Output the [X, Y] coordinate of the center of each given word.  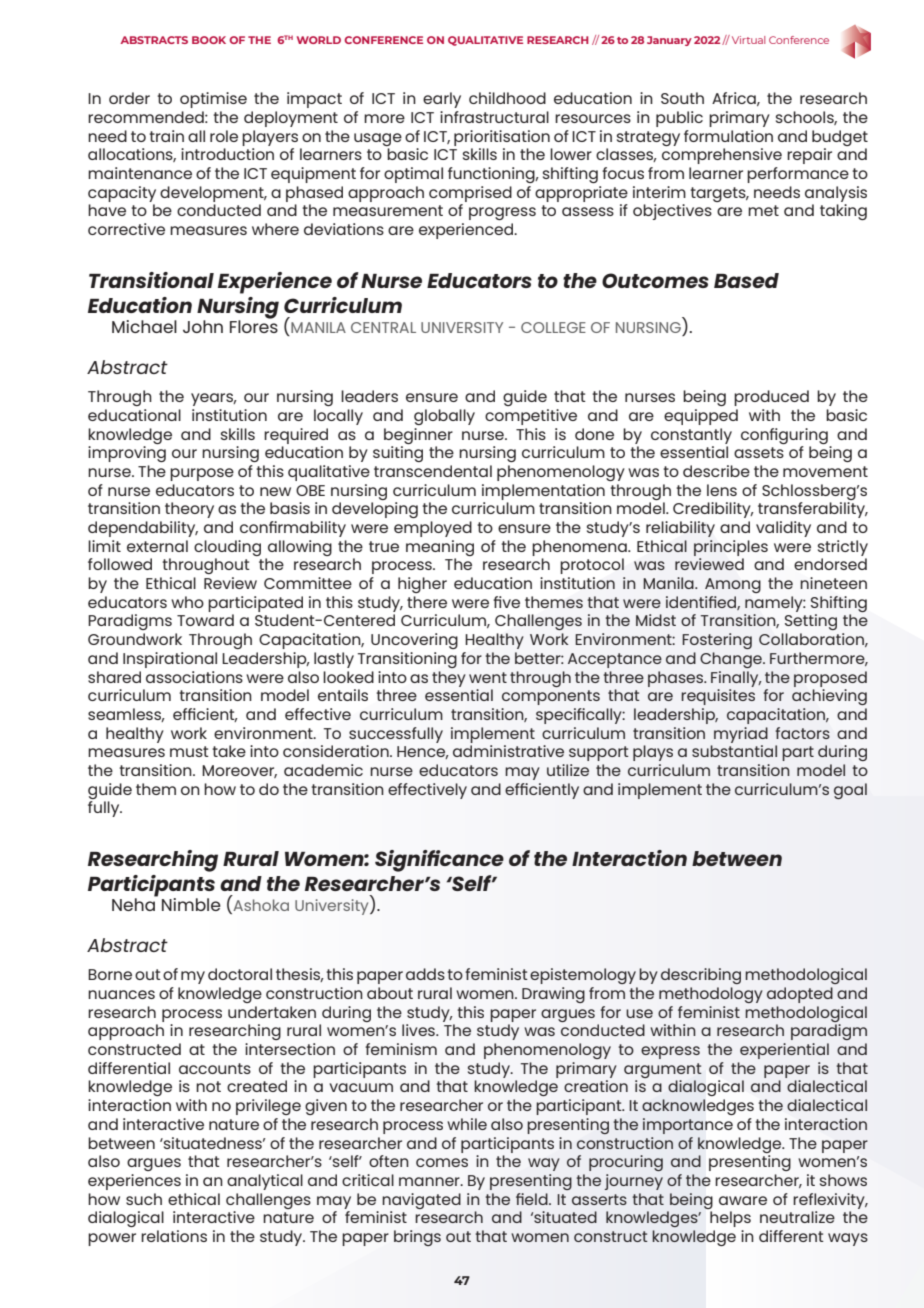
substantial [734, 751]
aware [743, 1200]
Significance [439, 861]
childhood [507, 98]
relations [174, 1236]
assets [759, 452]
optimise [213, 100]
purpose [202, 474]
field [533, 1199]
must [189, 751]
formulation [728, 136]
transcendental [433, 471]
